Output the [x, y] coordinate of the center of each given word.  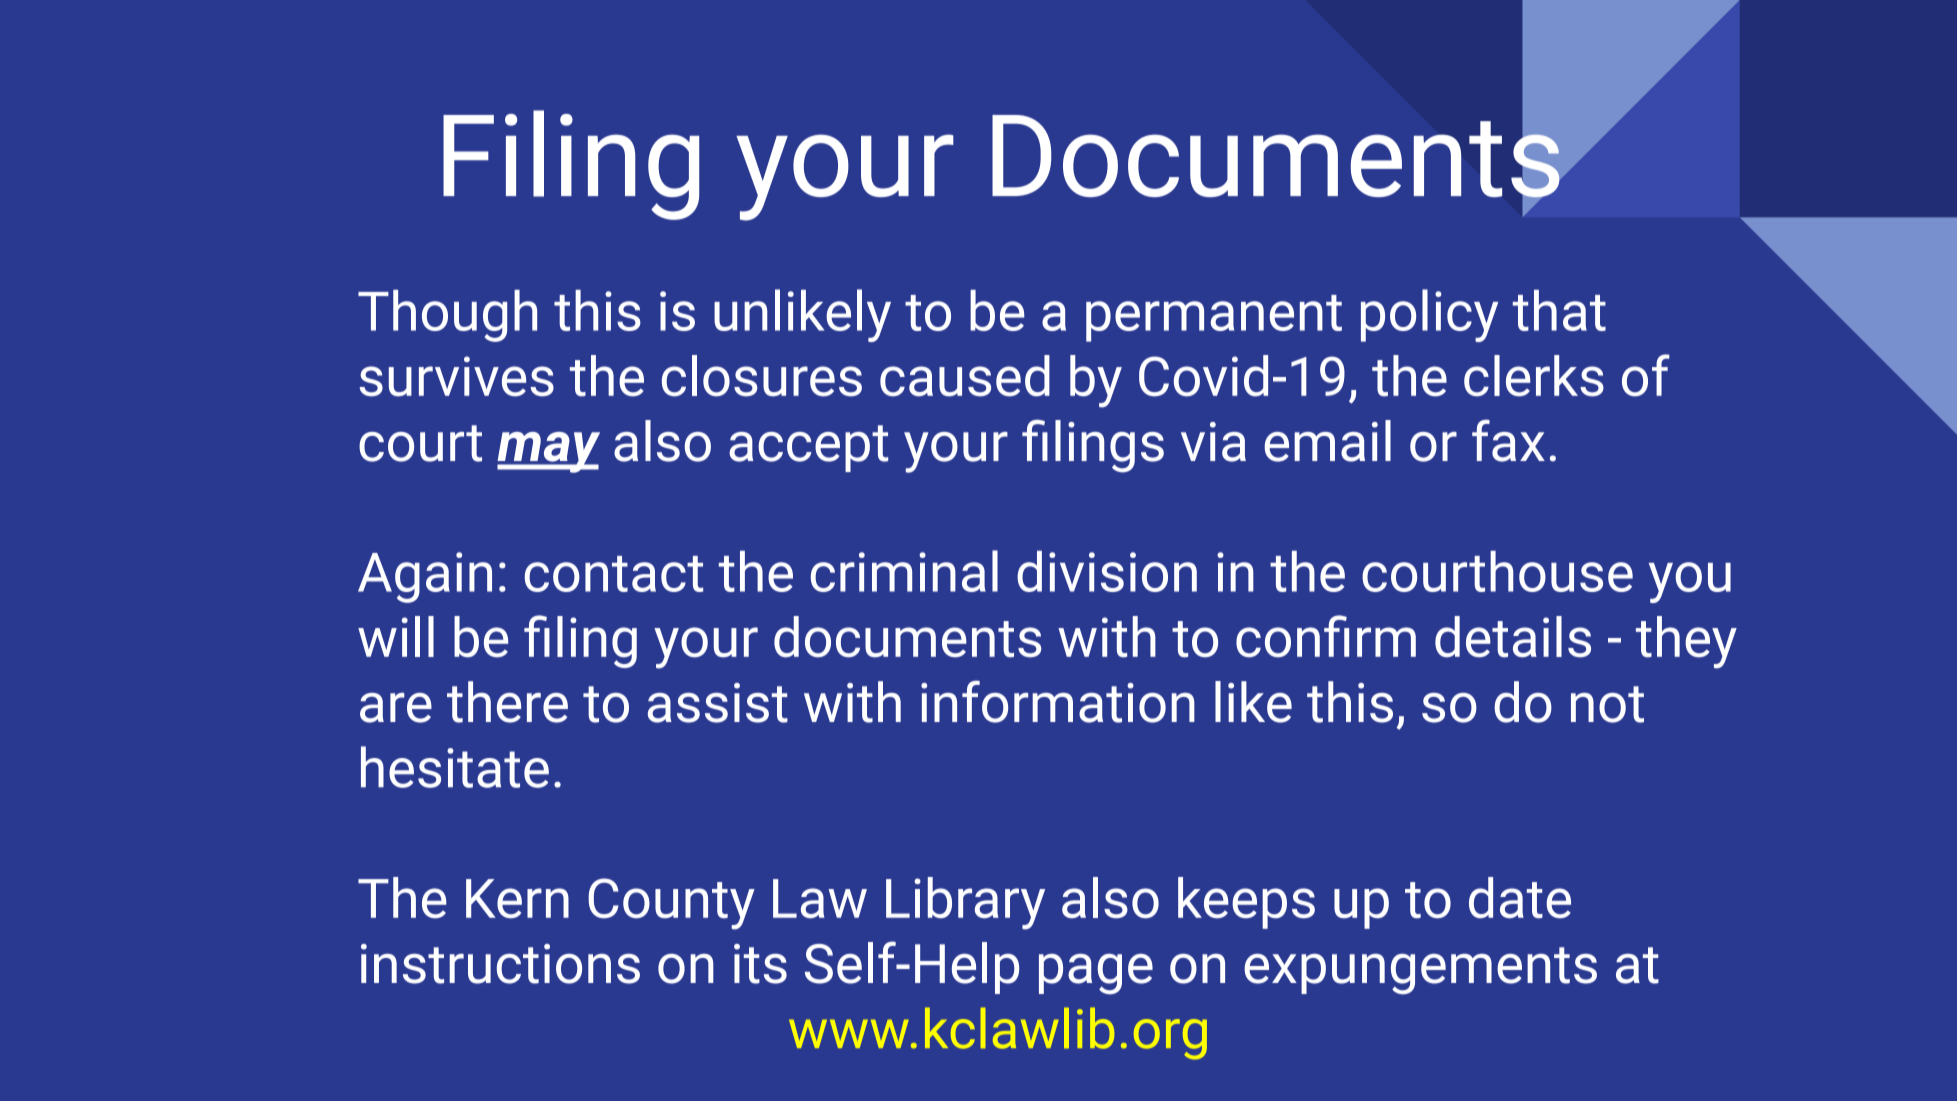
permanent [1214, 318]
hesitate [455, 767]
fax [1508, 440]
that [1559, 310]
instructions [500, 964]
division [1107, 571]
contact [614, 574]
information [1058, 701]
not [1607, 704]
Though [447, 316]
